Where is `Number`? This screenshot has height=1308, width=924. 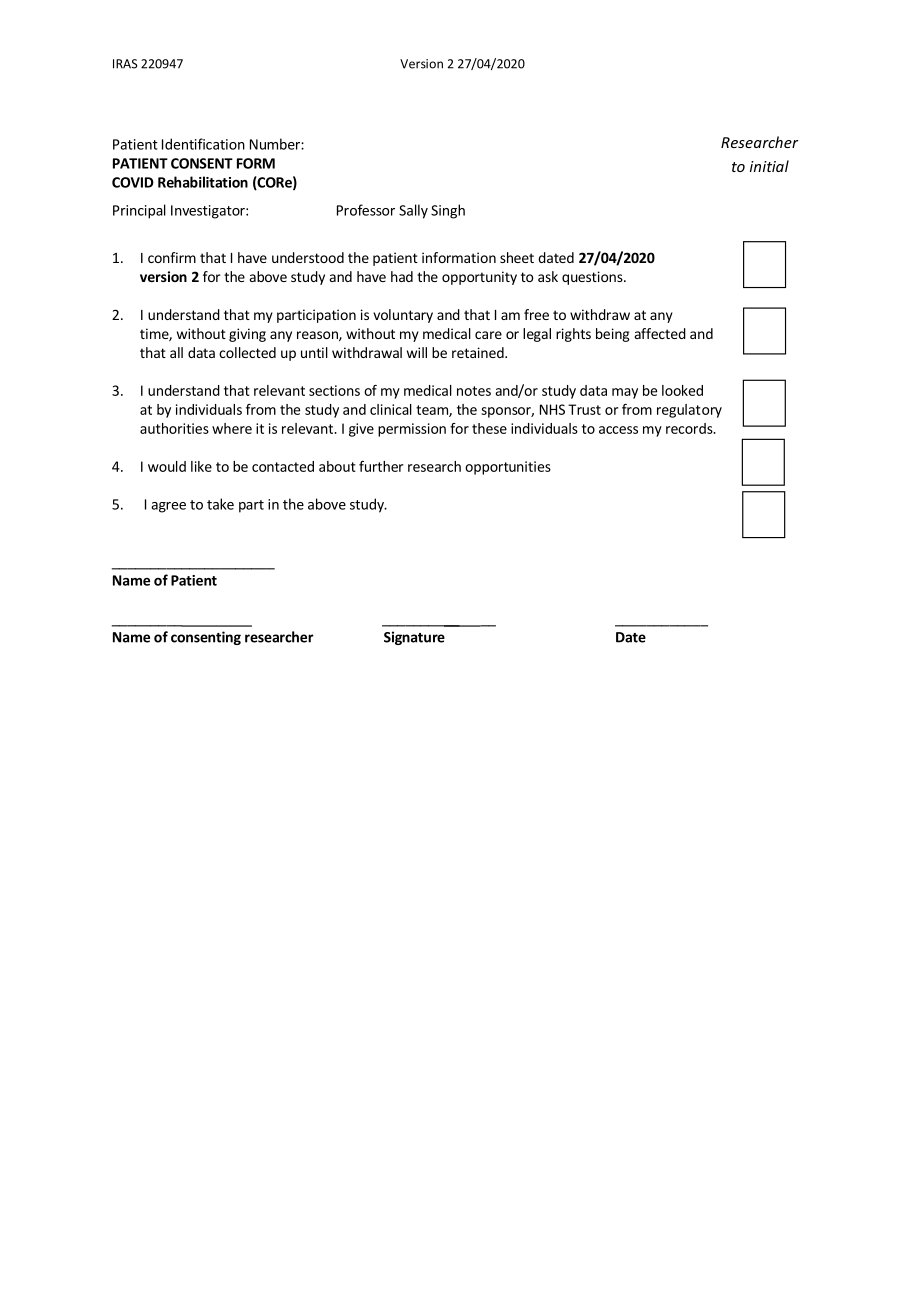 Number is located at coordinates (276, 144).
